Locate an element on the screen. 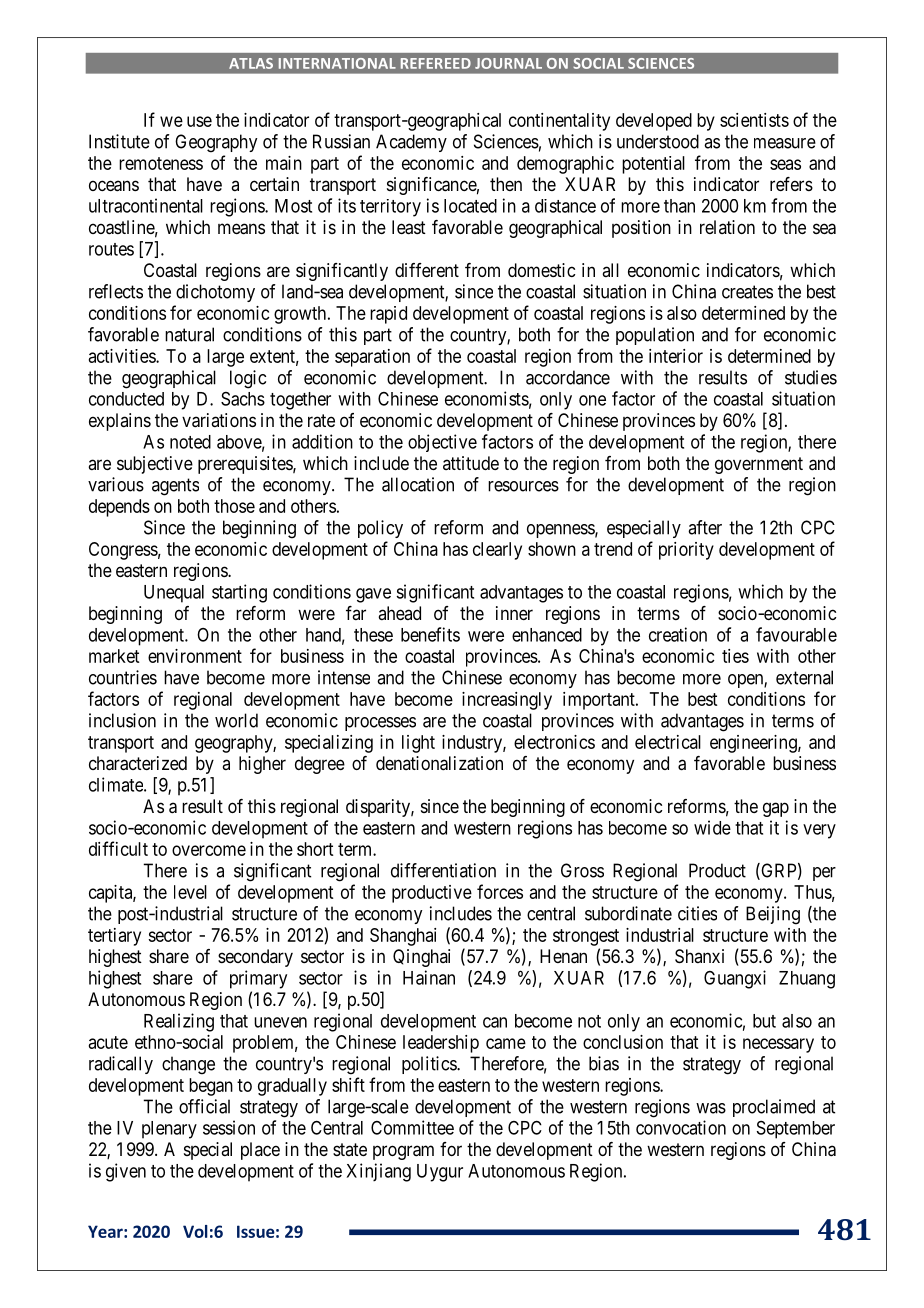 The image size is (924, 1308). favourable is located at coordinates (796, 634).
